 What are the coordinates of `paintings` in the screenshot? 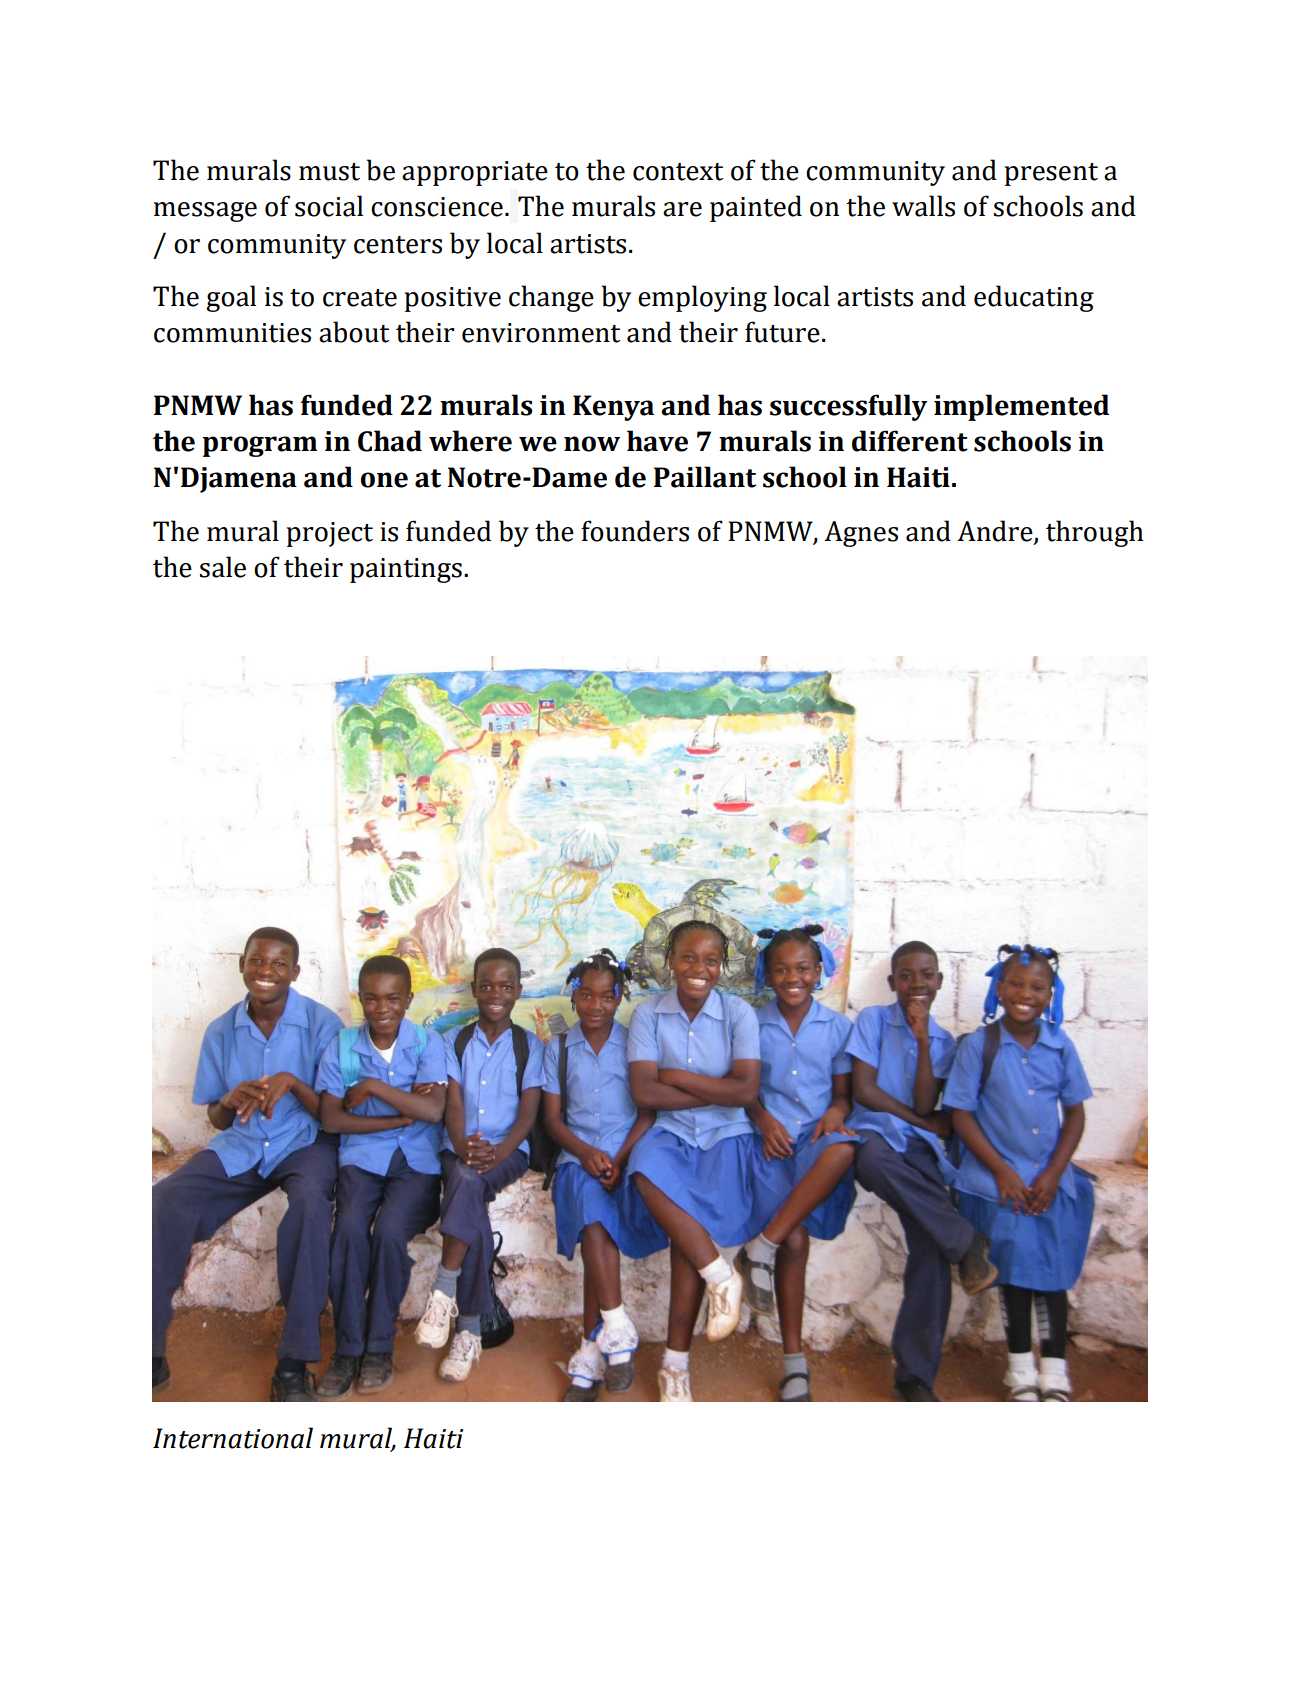 It's located at (406, 570).
